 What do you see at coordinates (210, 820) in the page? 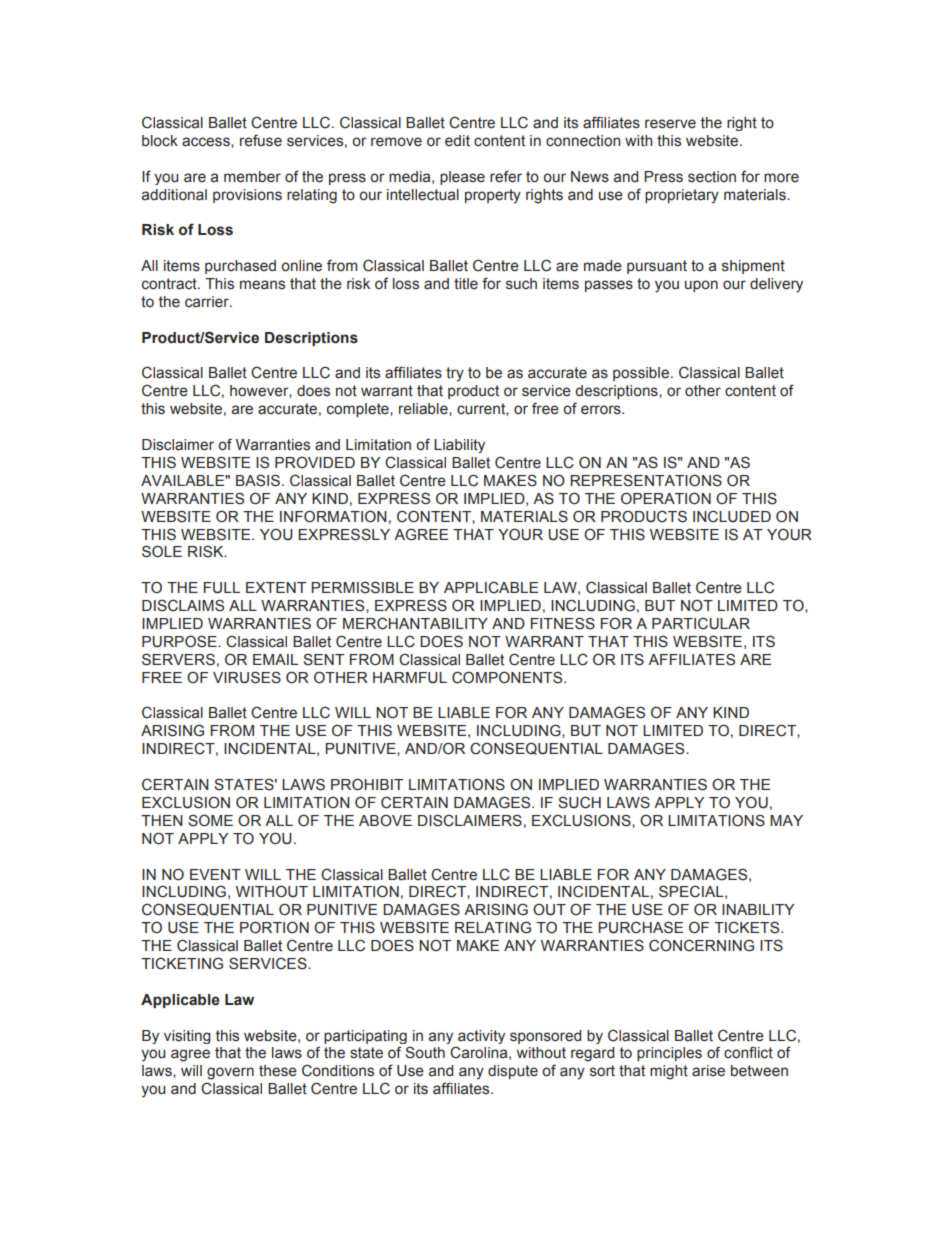
I see `SOME` at bounding box center [210, 820].
